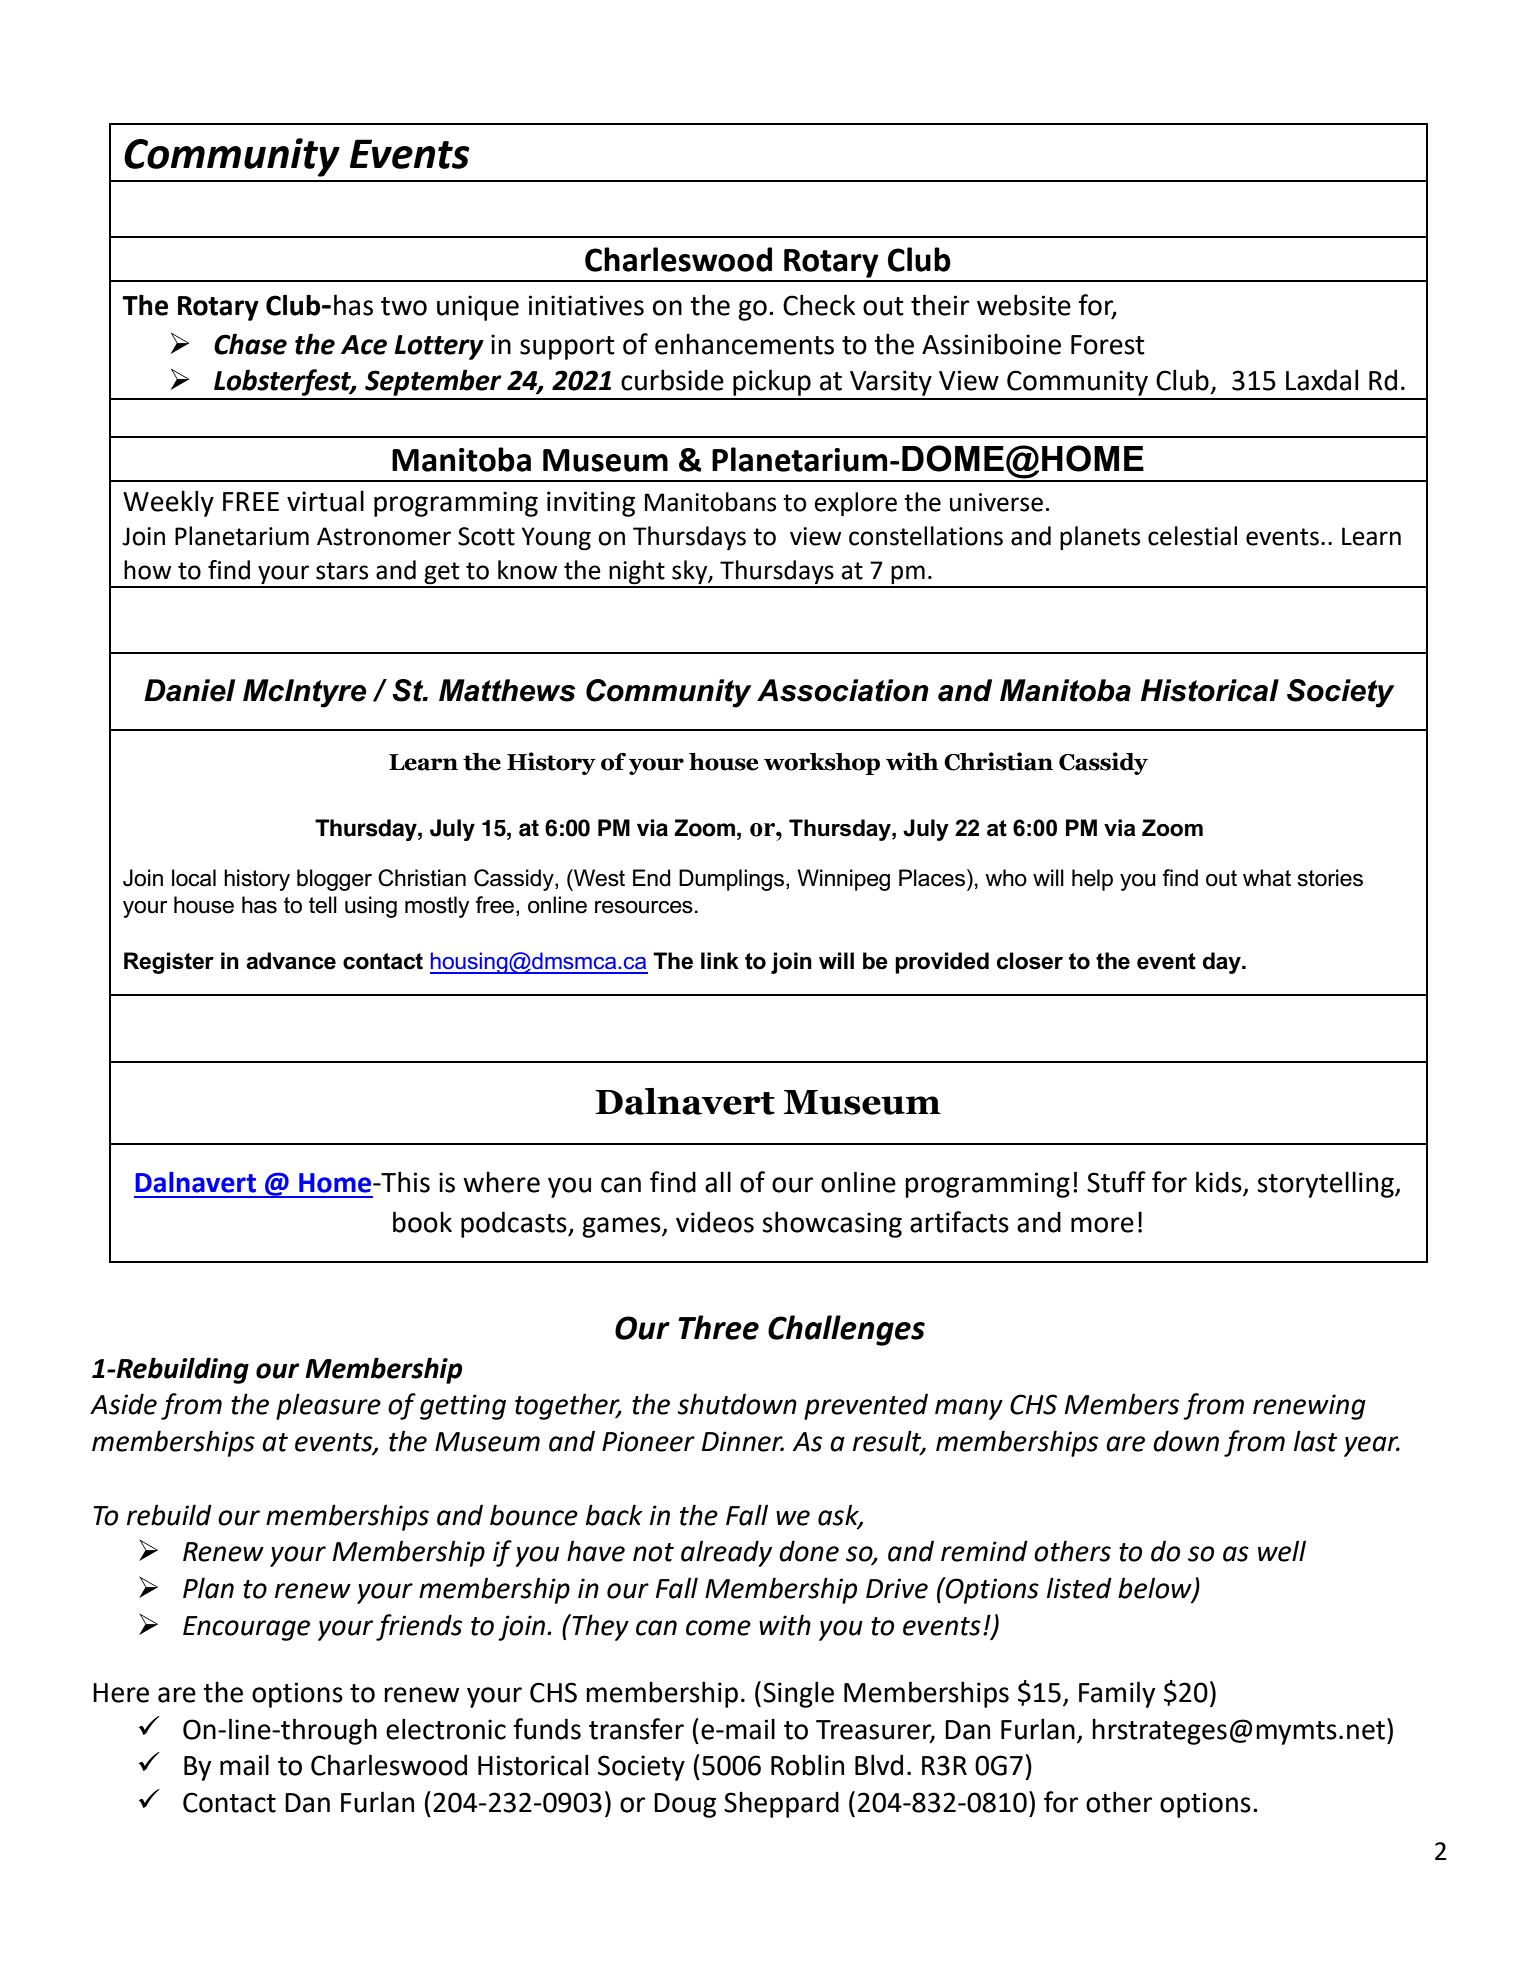 Image resolution: width=1537 pixels, height=1988 pixels. I want to click on enhancements, so click(744, 344).
